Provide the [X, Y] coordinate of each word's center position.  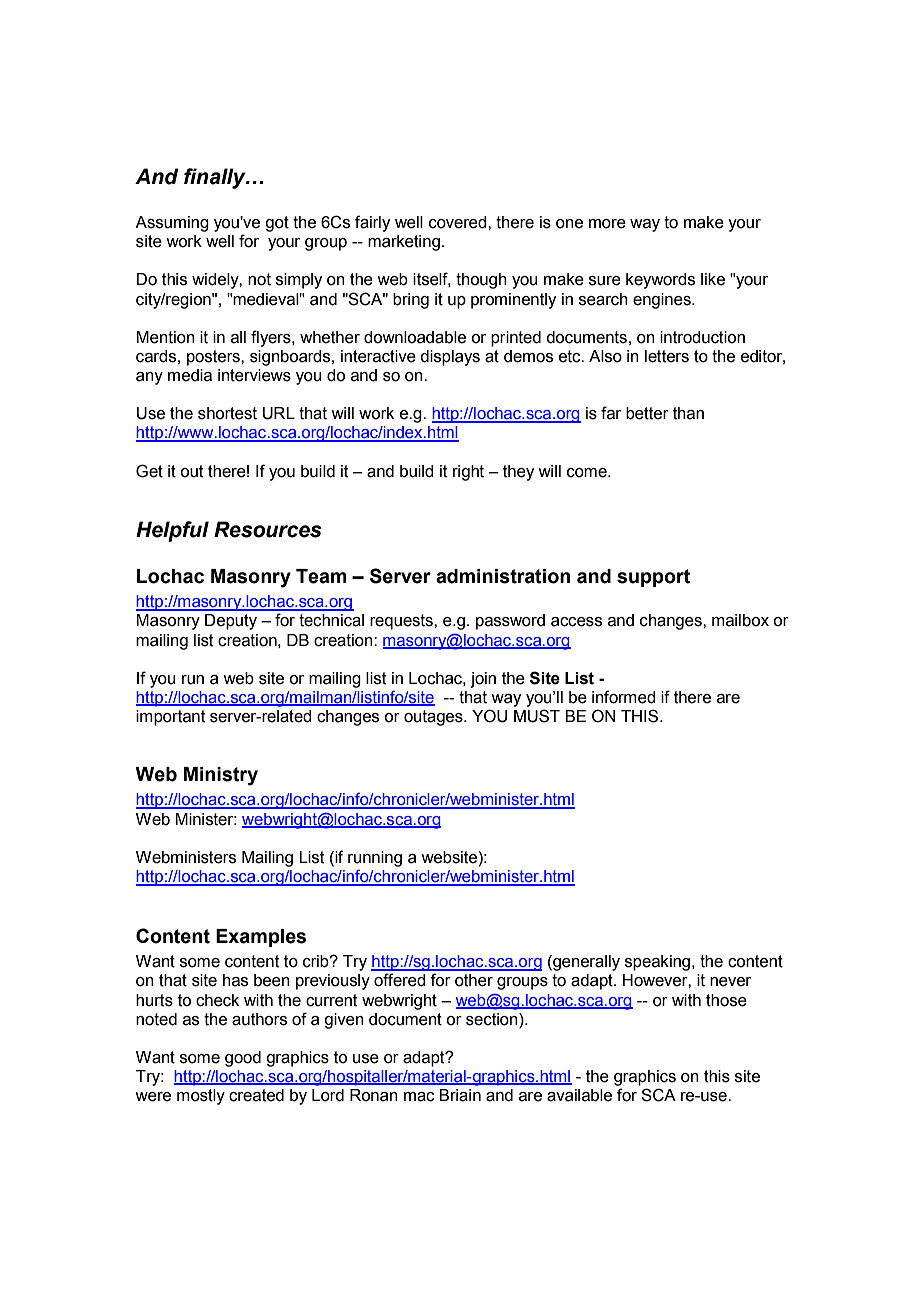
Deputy [231, 622]
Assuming [172, 224]
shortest [227, 413]
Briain [460, 1095]
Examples [261, 938]
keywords [660, 281]
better [647, 413]
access [576, 622]
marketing [404, 243]
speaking [659, 963]
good [243, 1059]
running [375, 859]
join [483, 680]
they [518, 473]
